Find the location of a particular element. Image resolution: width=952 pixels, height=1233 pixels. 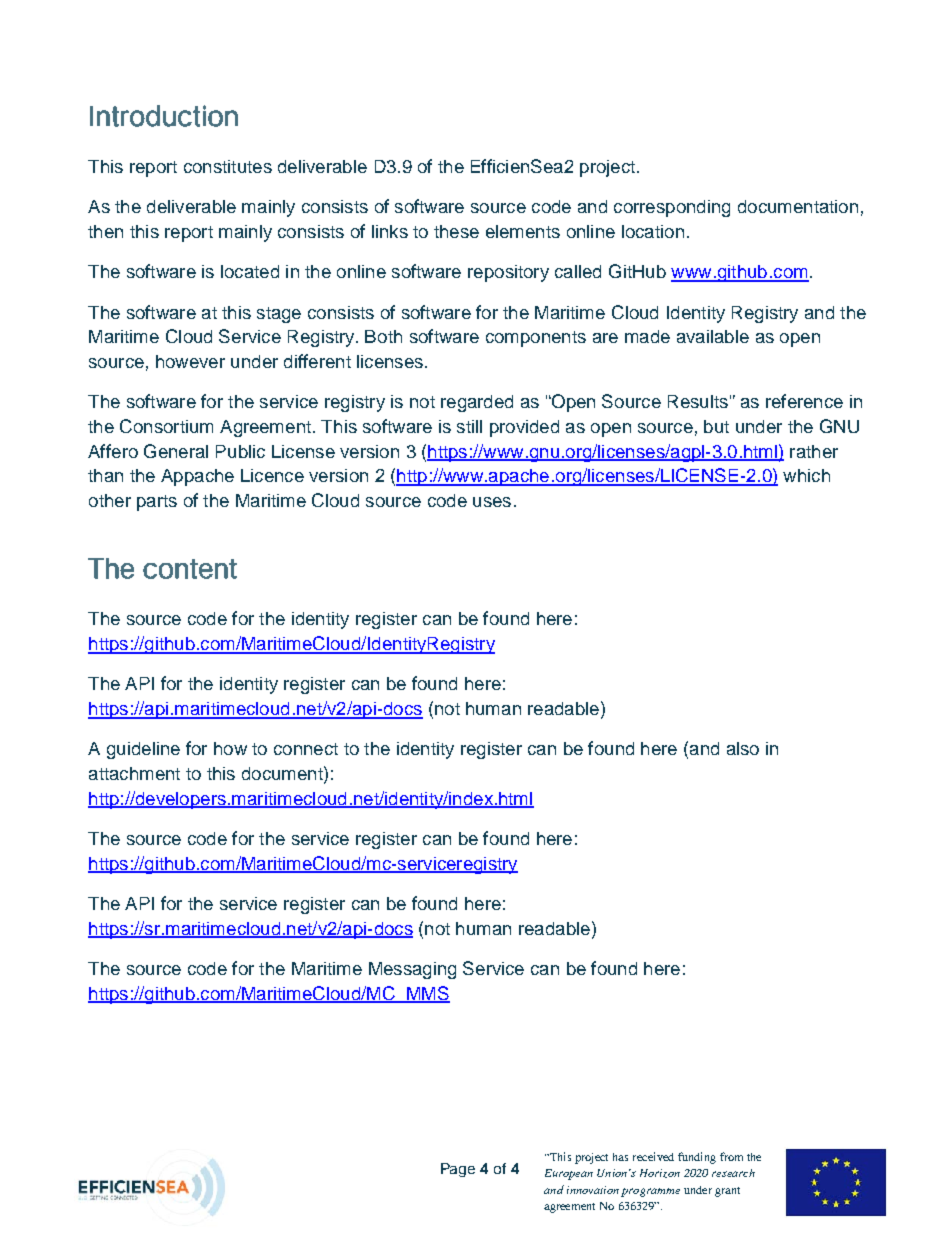

content is located at coordinates (190, 569).
